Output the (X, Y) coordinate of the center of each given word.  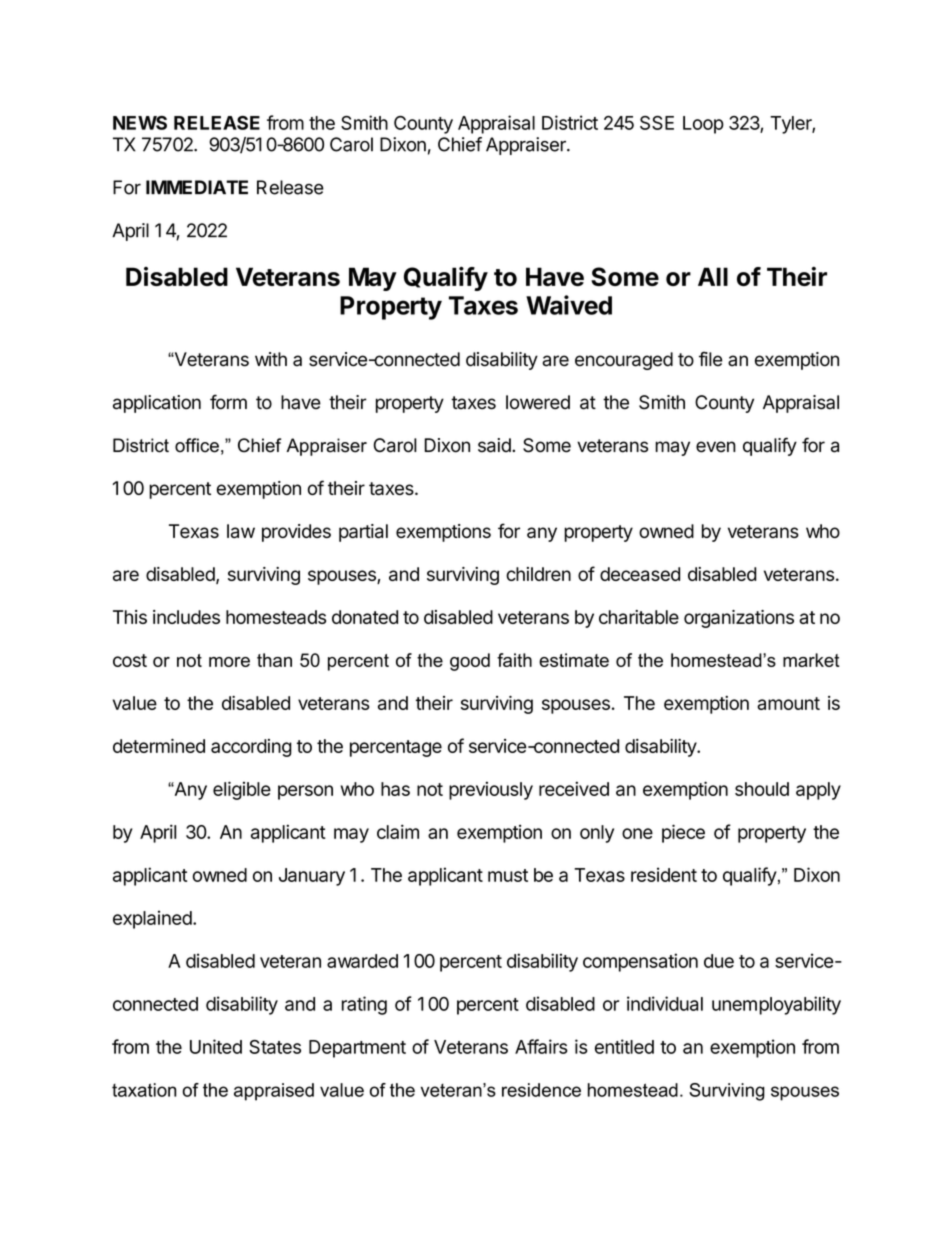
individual (665, 1003)
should (762, 789)
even (716, 447)
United (216, 1046)
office (197, 445)
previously (491, 790)
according (251, 748)
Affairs (541, 1046)
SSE (657, 123)
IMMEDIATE (197, 187)
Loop (703, 125)
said (495, 445)
